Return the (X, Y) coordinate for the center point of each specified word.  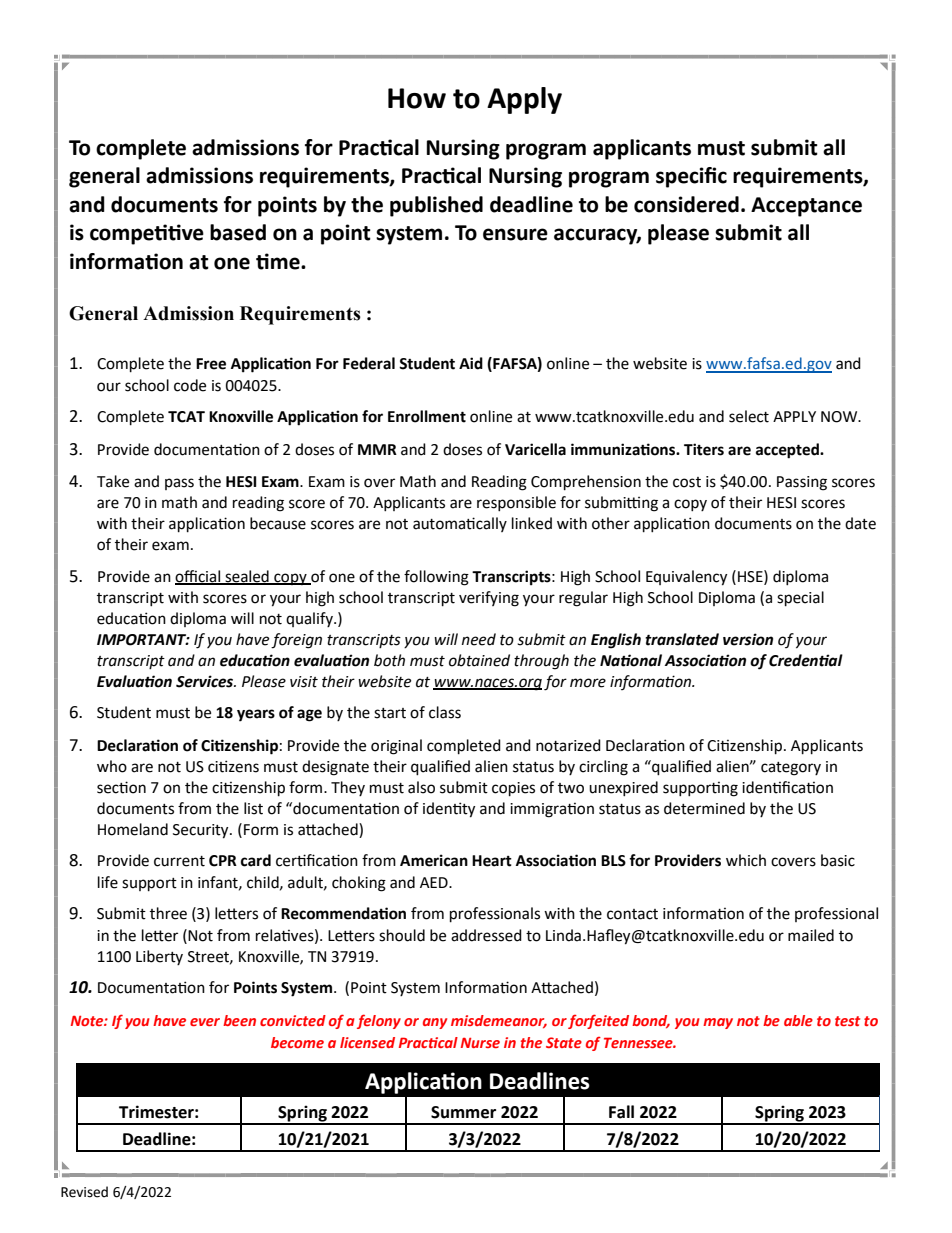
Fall (621, 1112)
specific (691, 177)
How (417, 98)
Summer (463, 1112)
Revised (84, 1192)
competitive (147, 234)
